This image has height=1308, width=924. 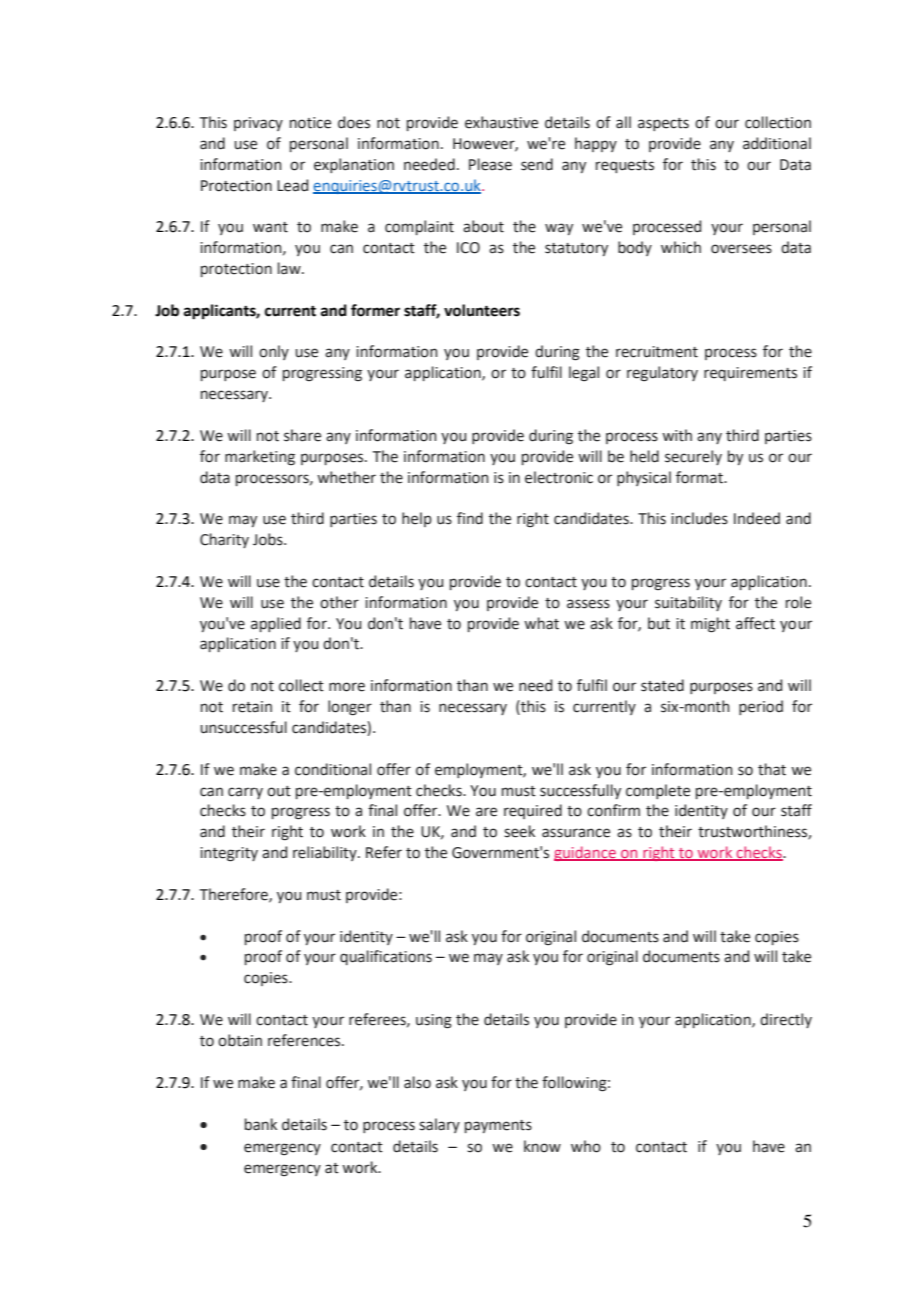 I want to click on directly, so click(x=786, y=1020).
